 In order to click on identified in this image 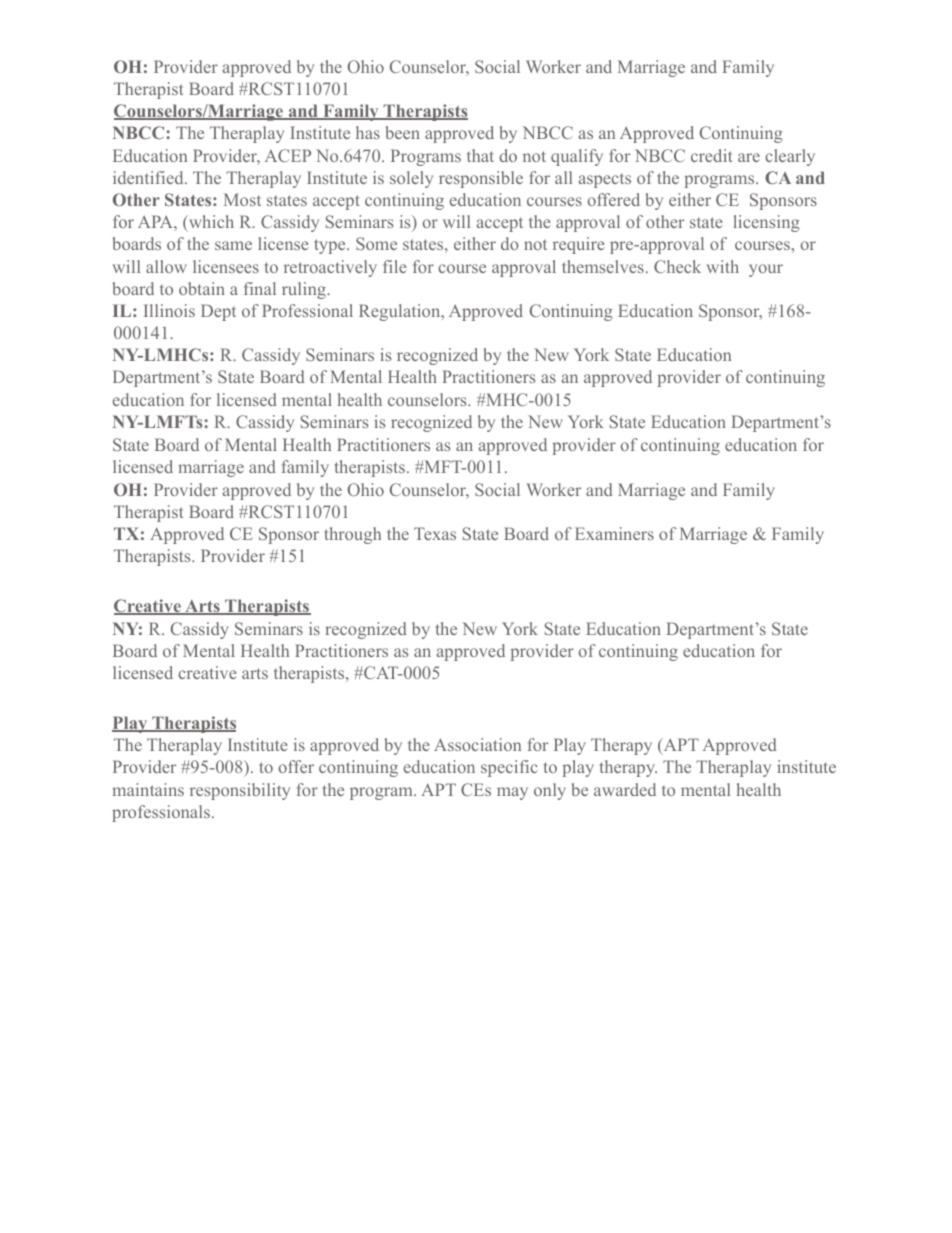, I will do `click(149, 177)`.
